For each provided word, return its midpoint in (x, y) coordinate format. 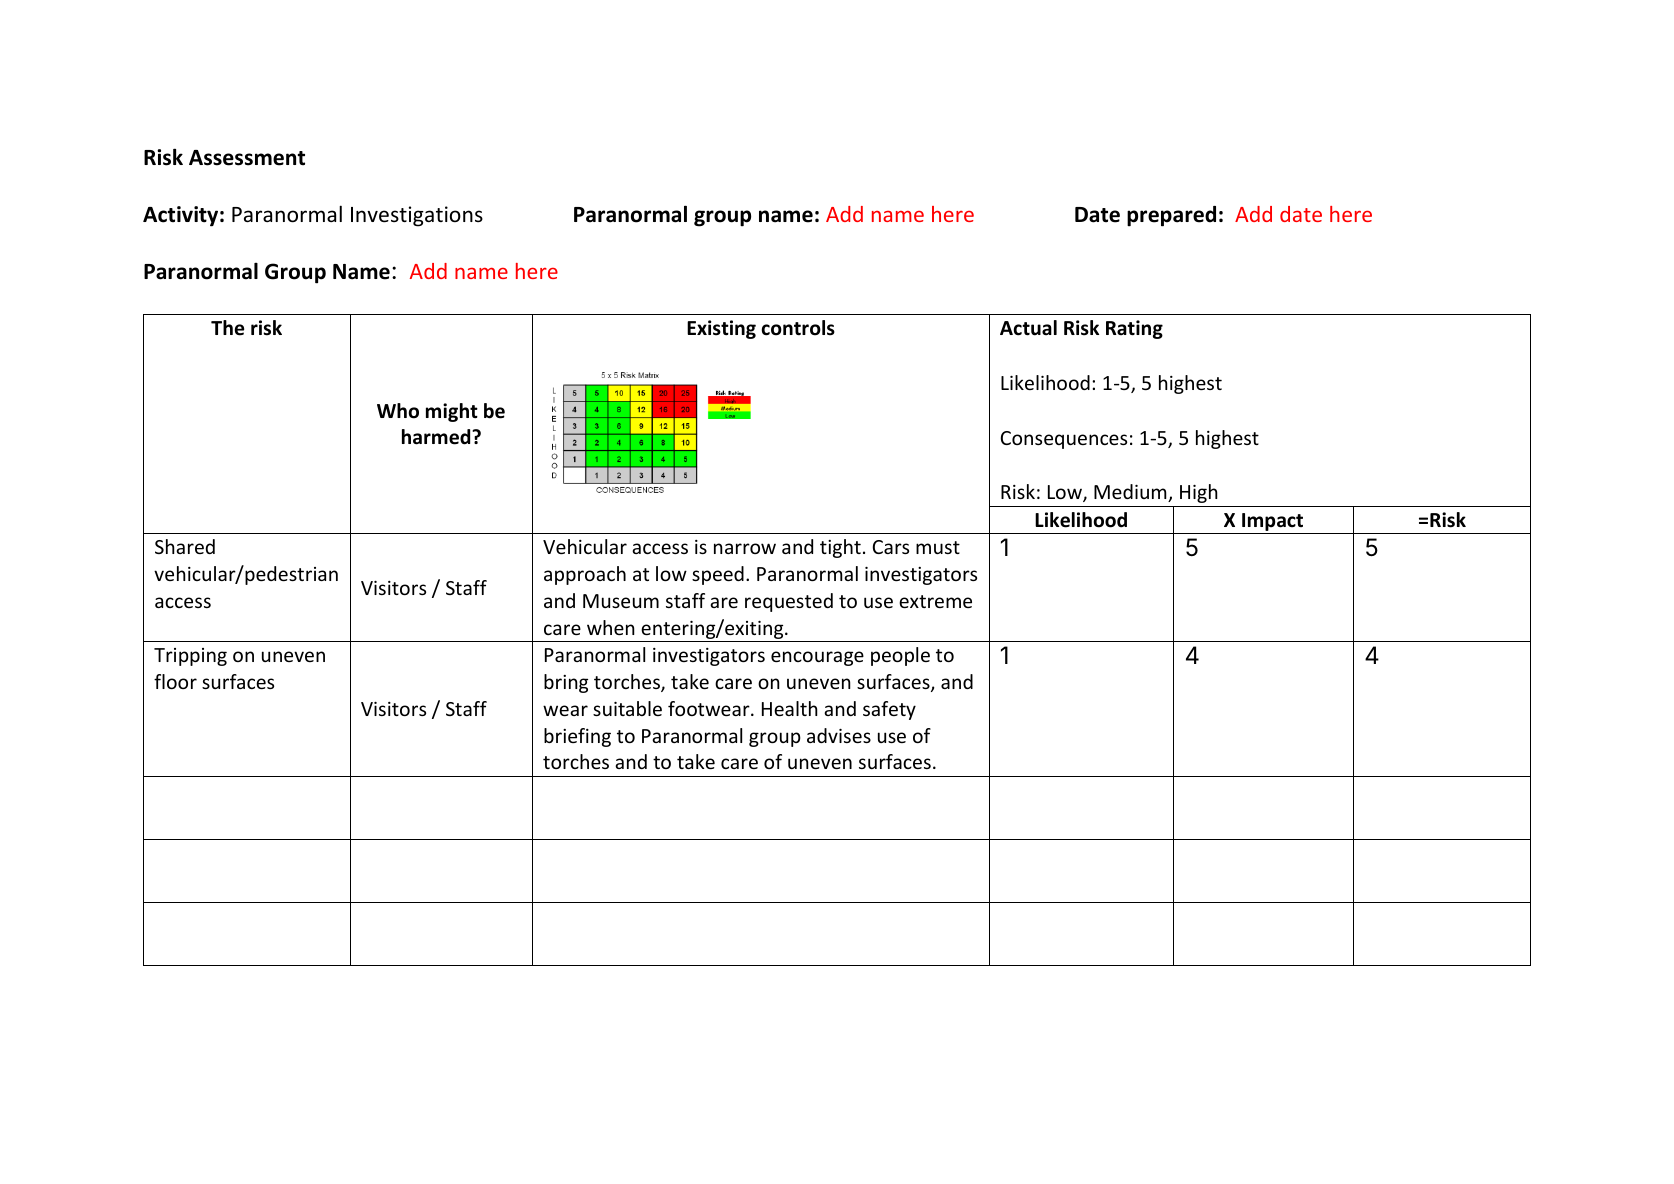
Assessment (247, 158)
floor (175, 681)
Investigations (417, 216)
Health (790, 708)
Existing (721, 329)
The (227, 328)
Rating (1134, 329)
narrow (745, 548)
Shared (185, 546)
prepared (1171, 216)
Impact (1273, 523)
